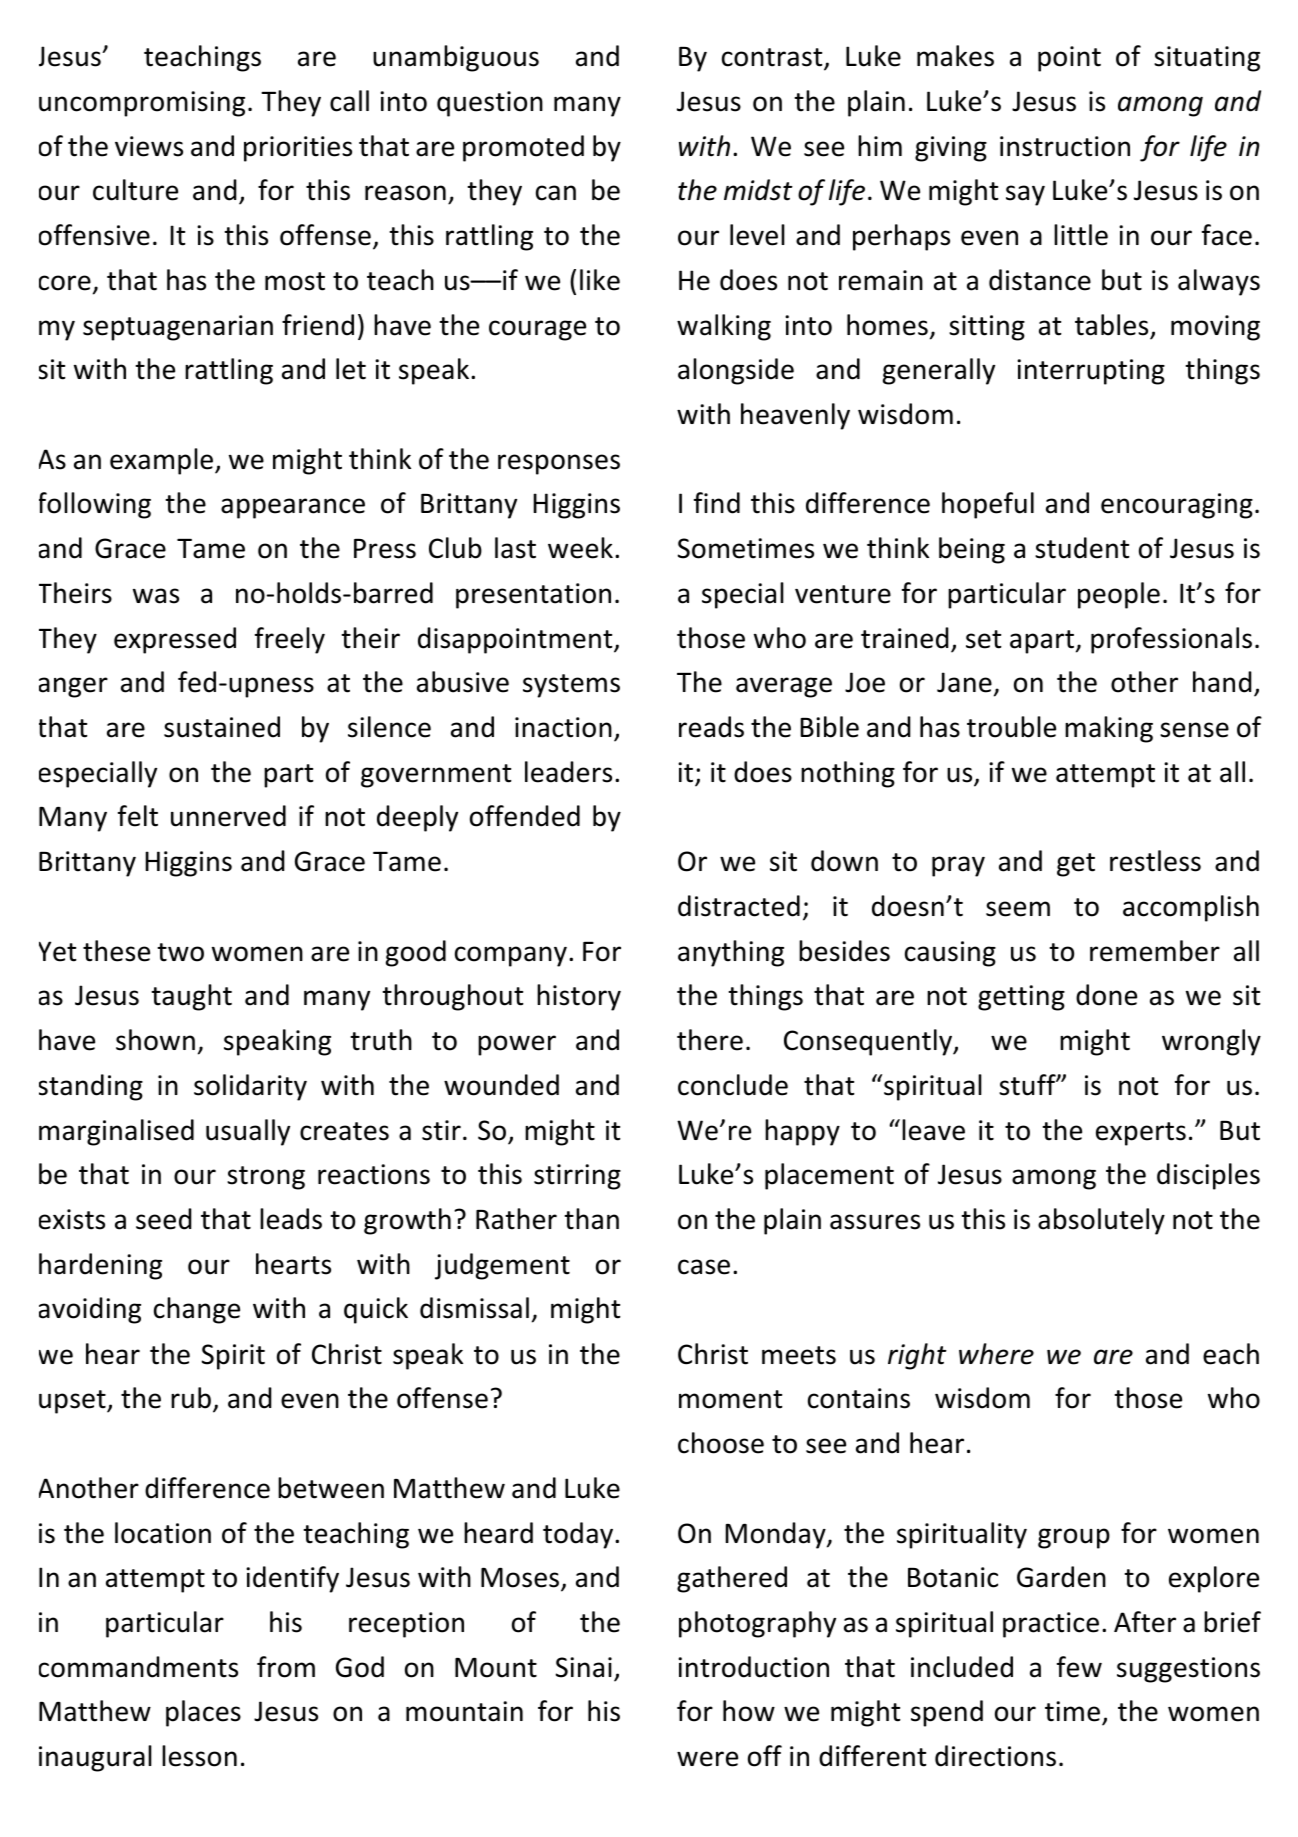  I want to click on than, so click(591, 1219).
